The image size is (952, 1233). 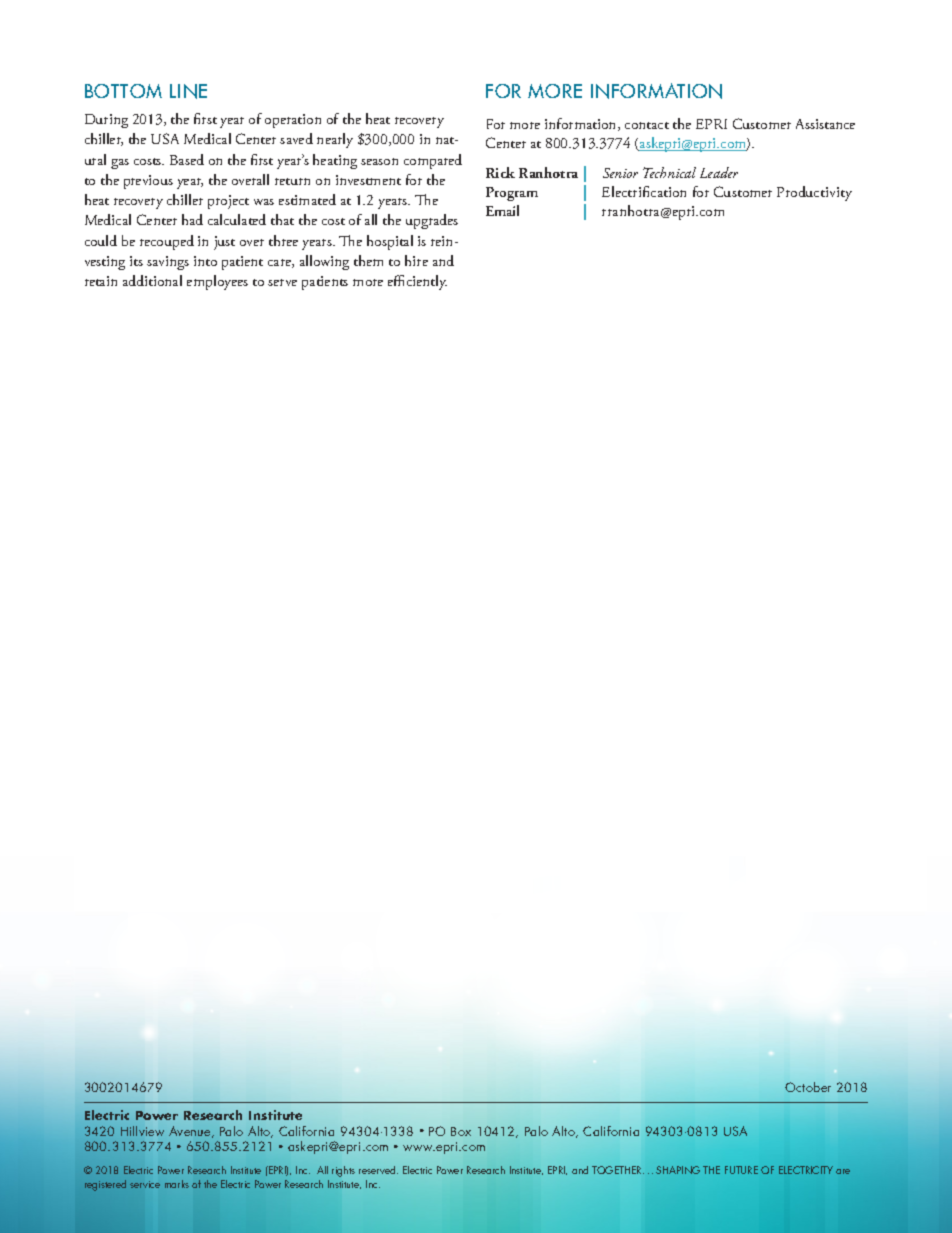 What do you see at coordinates (741, 1170) in the image?
I see `FUTURE` at bounding box center [741, 1170].
